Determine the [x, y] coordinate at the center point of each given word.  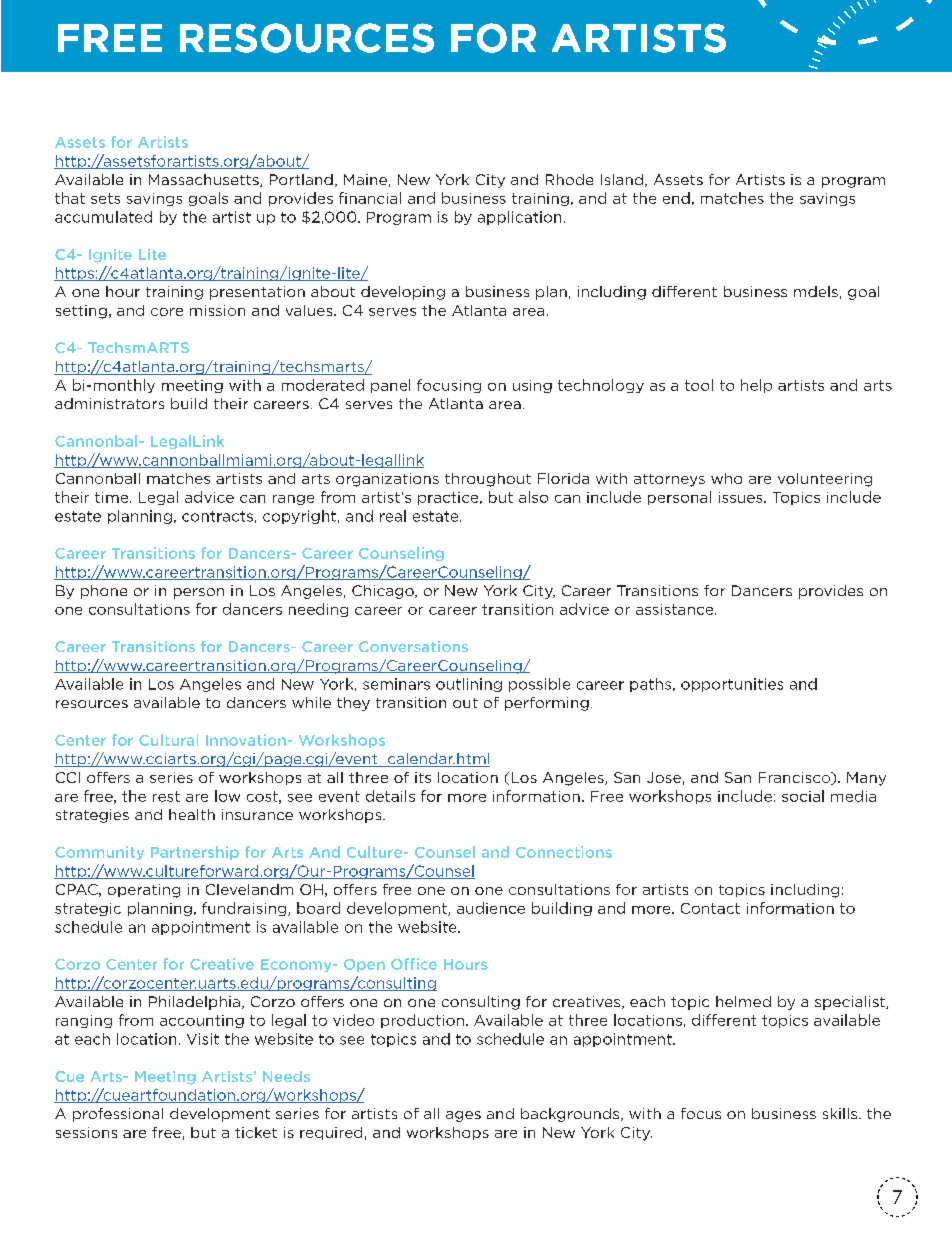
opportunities [732, 685]
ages [463, 1116]
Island [622, 179]
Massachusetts [205, 180]
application [519, 218]
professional [118, 1115]
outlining [469, 685]
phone [104, 592]
